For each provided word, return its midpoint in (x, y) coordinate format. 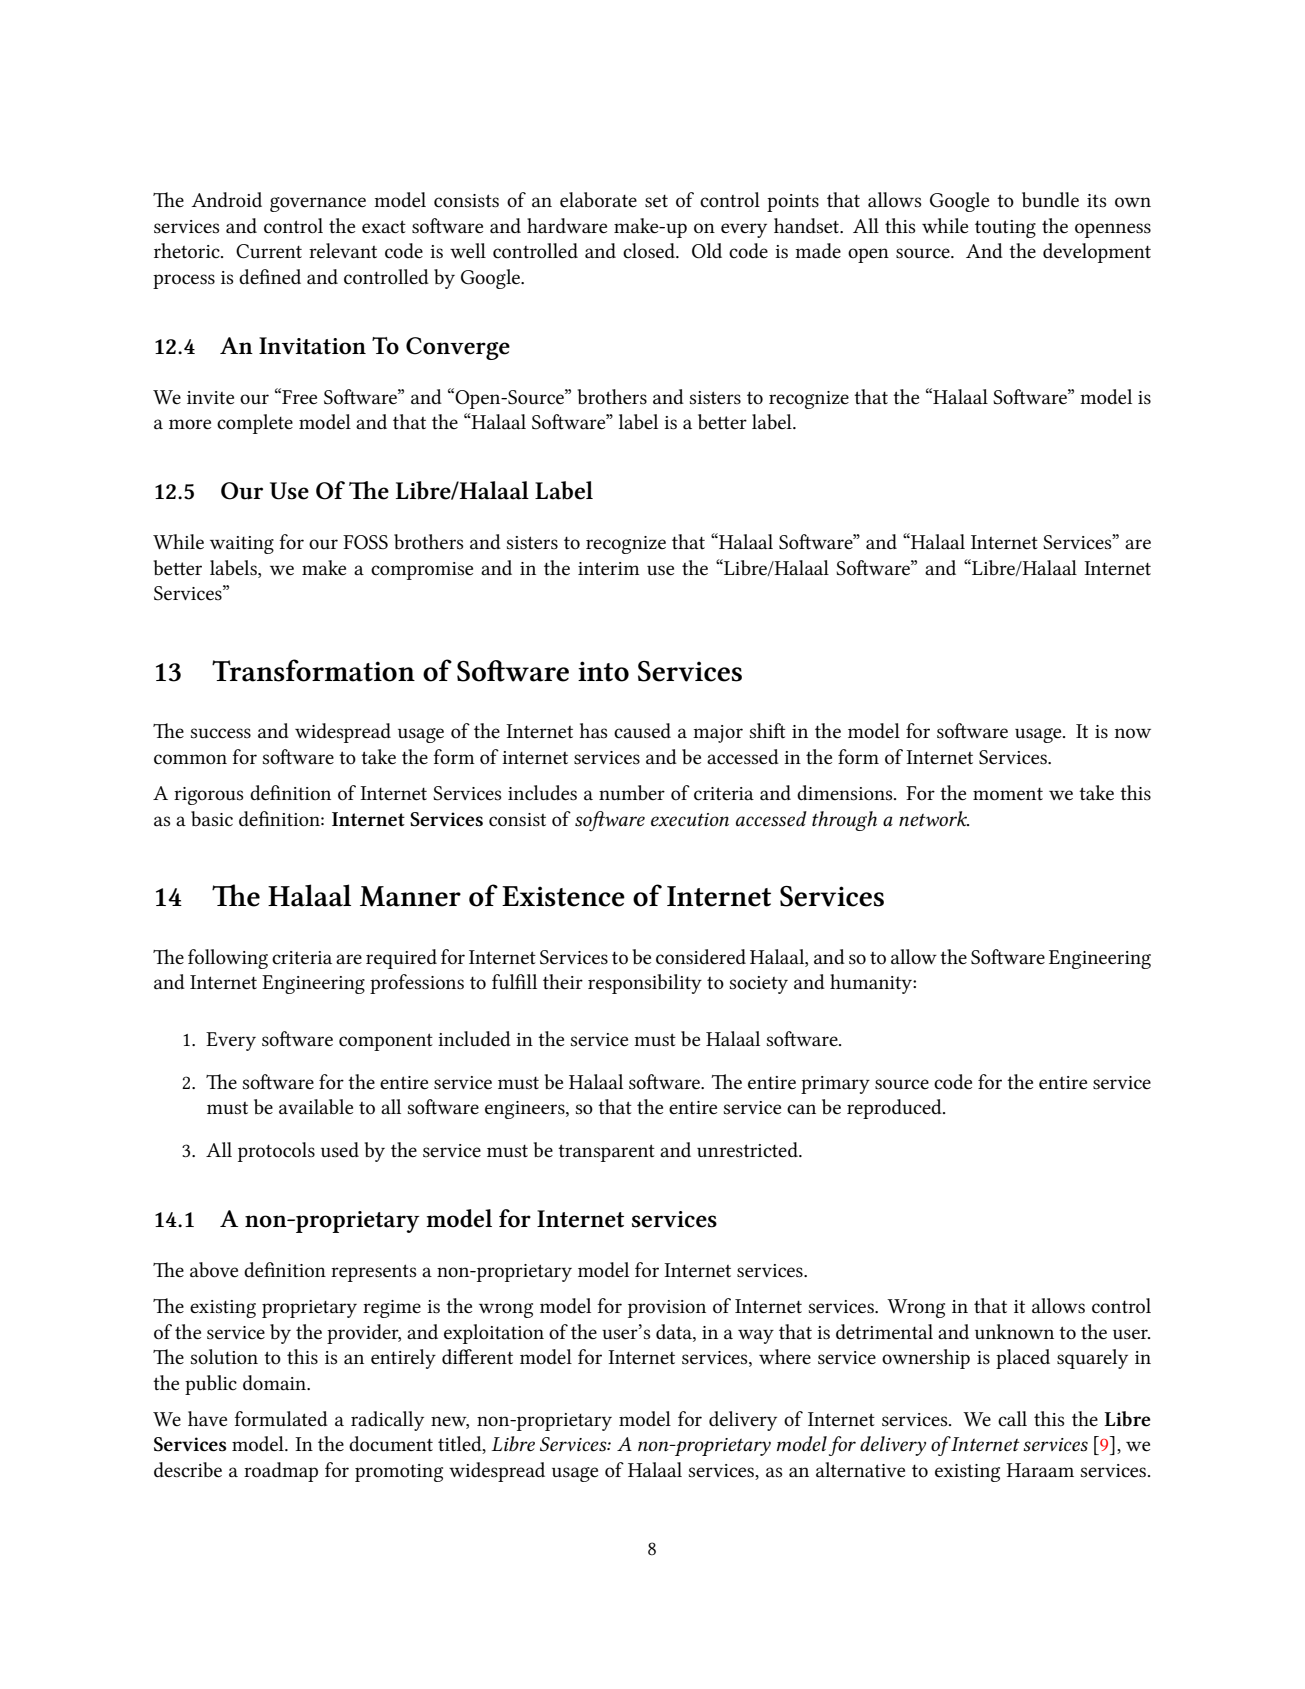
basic (212, 819)
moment (1008, 794)
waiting (242, 545)
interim (609, 569)
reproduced (895, 1109)
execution (690, 819)
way (756, 1336)
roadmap (281, 1472)
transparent (606, 1153)
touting (1005, 229)
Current (269, 251)
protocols (276, 1152)
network (934, 818)
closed (650, 251)
